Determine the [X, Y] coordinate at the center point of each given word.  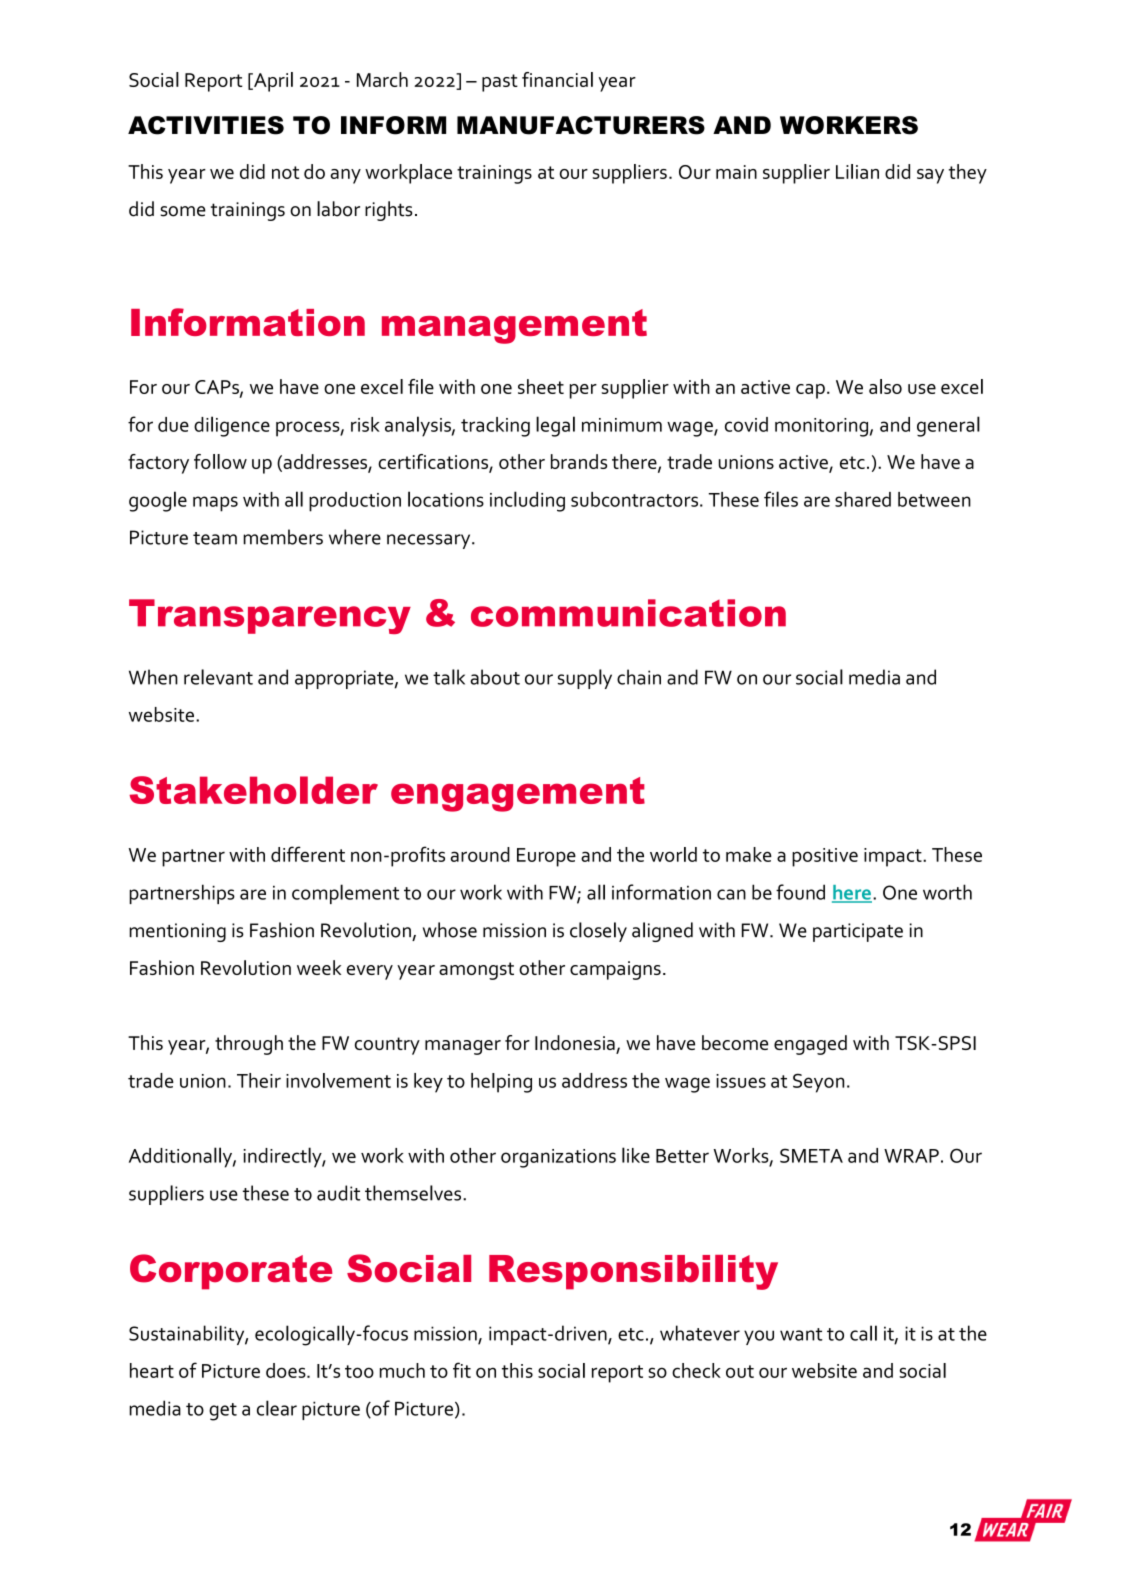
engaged [810, 1045]
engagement [518, 794]
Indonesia [576, 1044]
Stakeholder [253, 790]
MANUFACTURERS [581, 125]
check [696, 1370]
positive [825, 857]
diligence [232, 426]
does [287, 1370]
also [885, 386]
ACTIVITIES [206, 125]
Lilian [857, 171]
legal [555, 426]
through [249, 1045]
